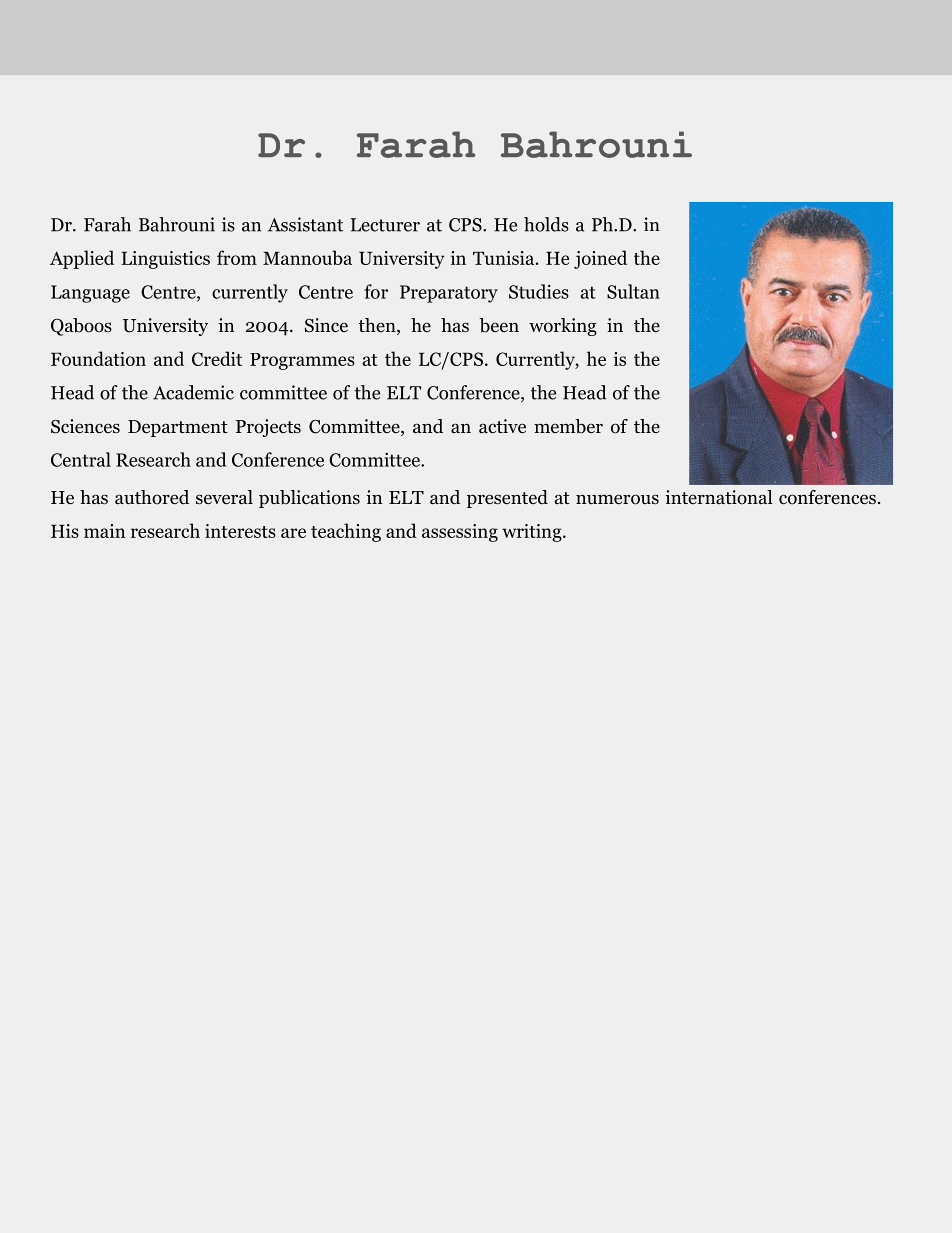 The image size is (952, 1233). I want to click on Programmes, so click(302, 361).
